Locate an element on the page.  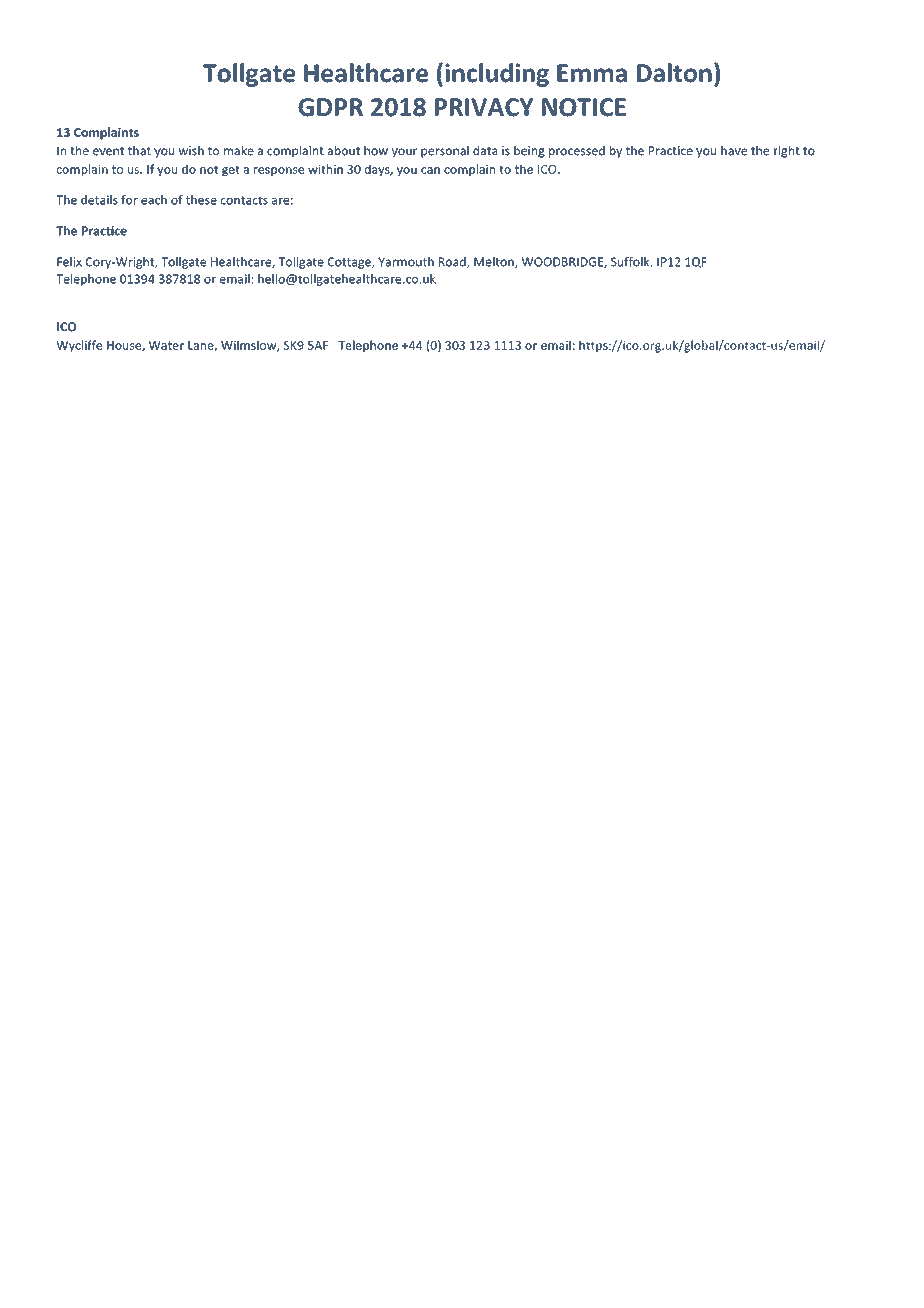
Melton is located at coordinates (495, 262).
